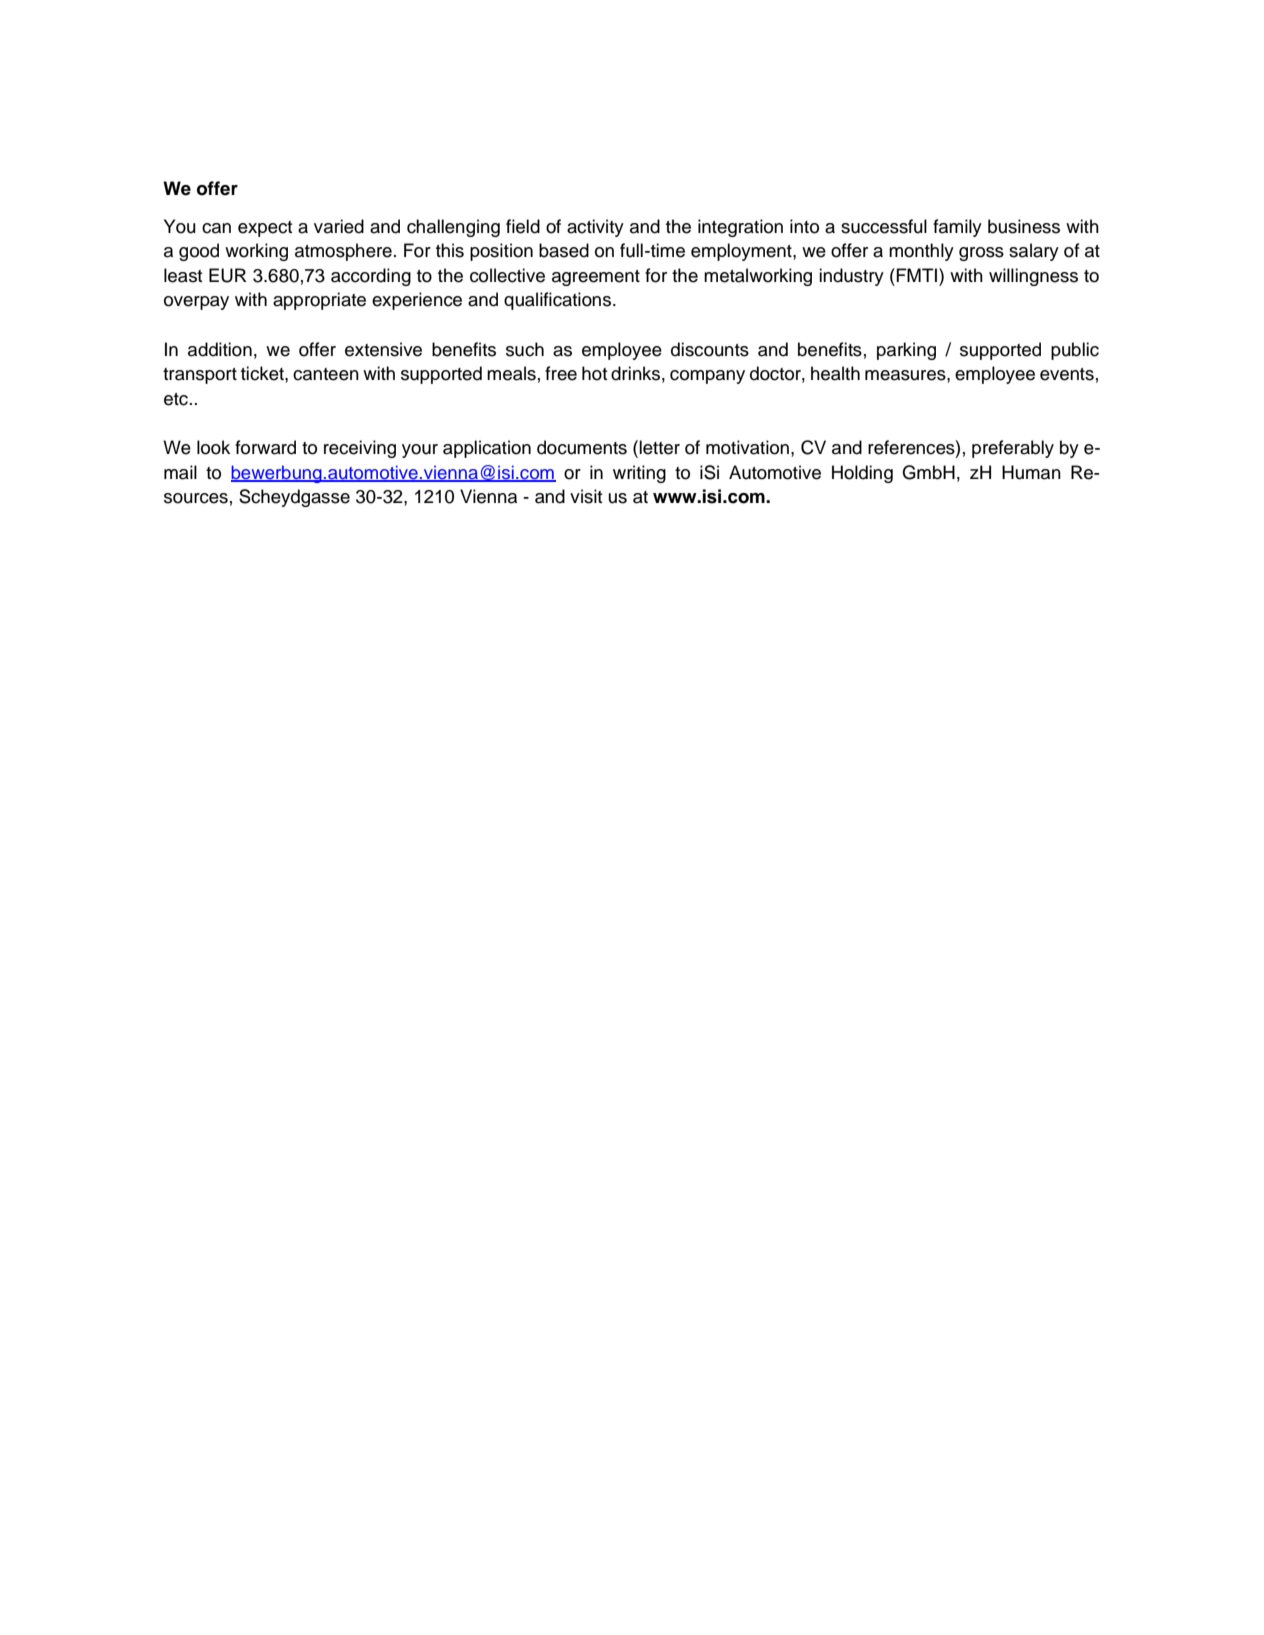 This document has width=1264, height=1635. Describe the element at coordinates (586, 496) in the document. I see `visit` at that location.
